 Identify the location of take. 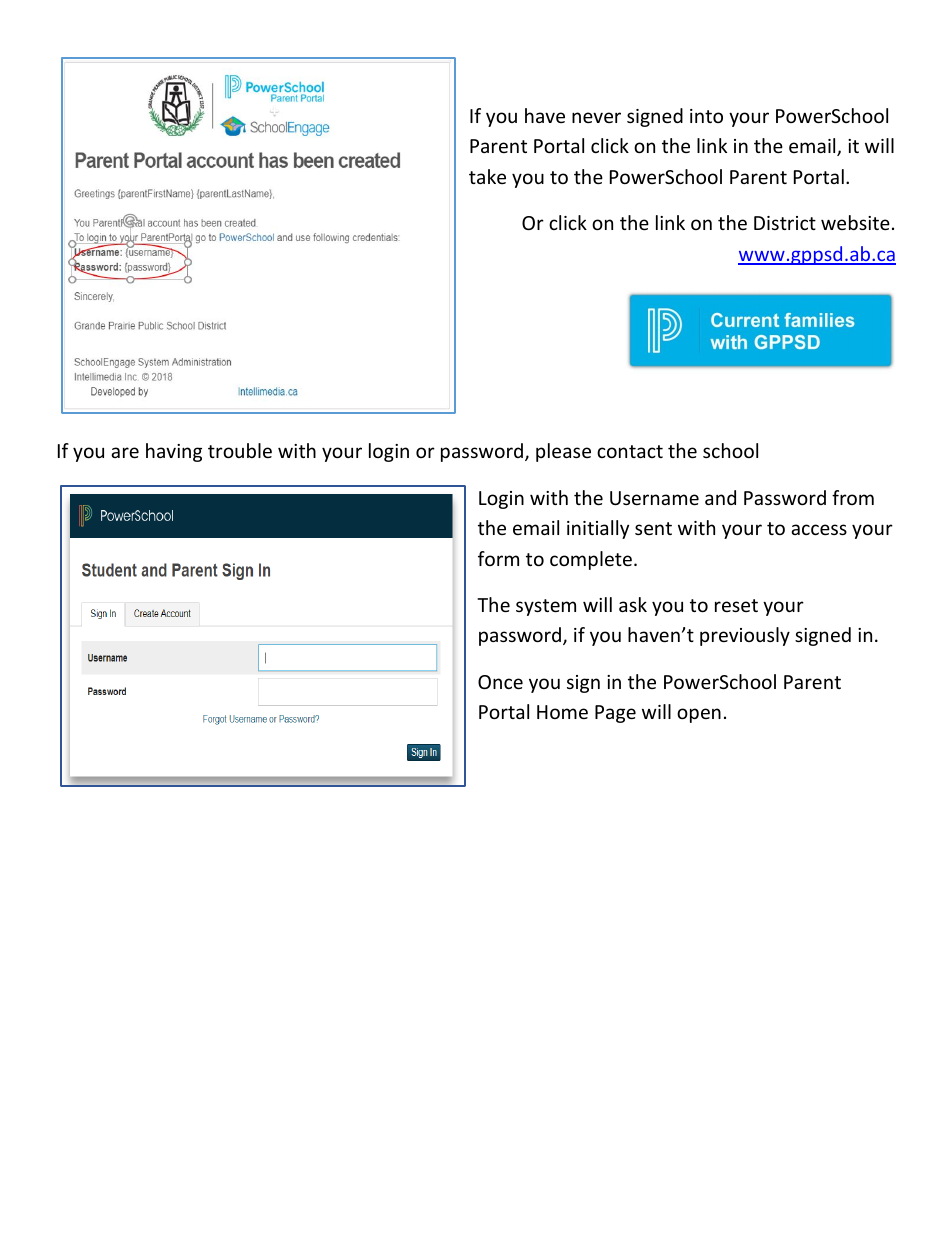
(487, 176).
